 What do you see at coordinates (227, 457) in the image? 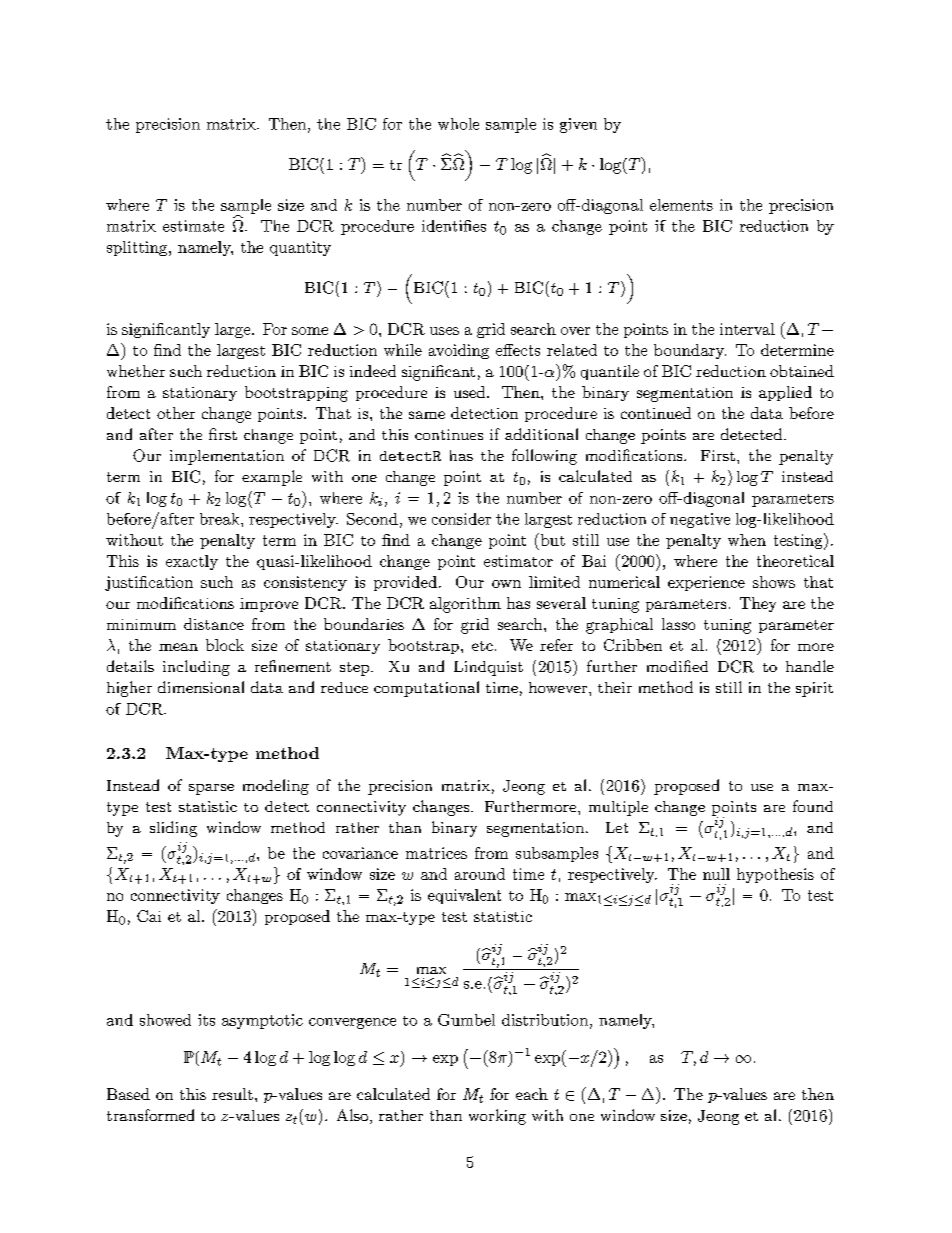
I see `implementation` at bounding box center [227, 457].
